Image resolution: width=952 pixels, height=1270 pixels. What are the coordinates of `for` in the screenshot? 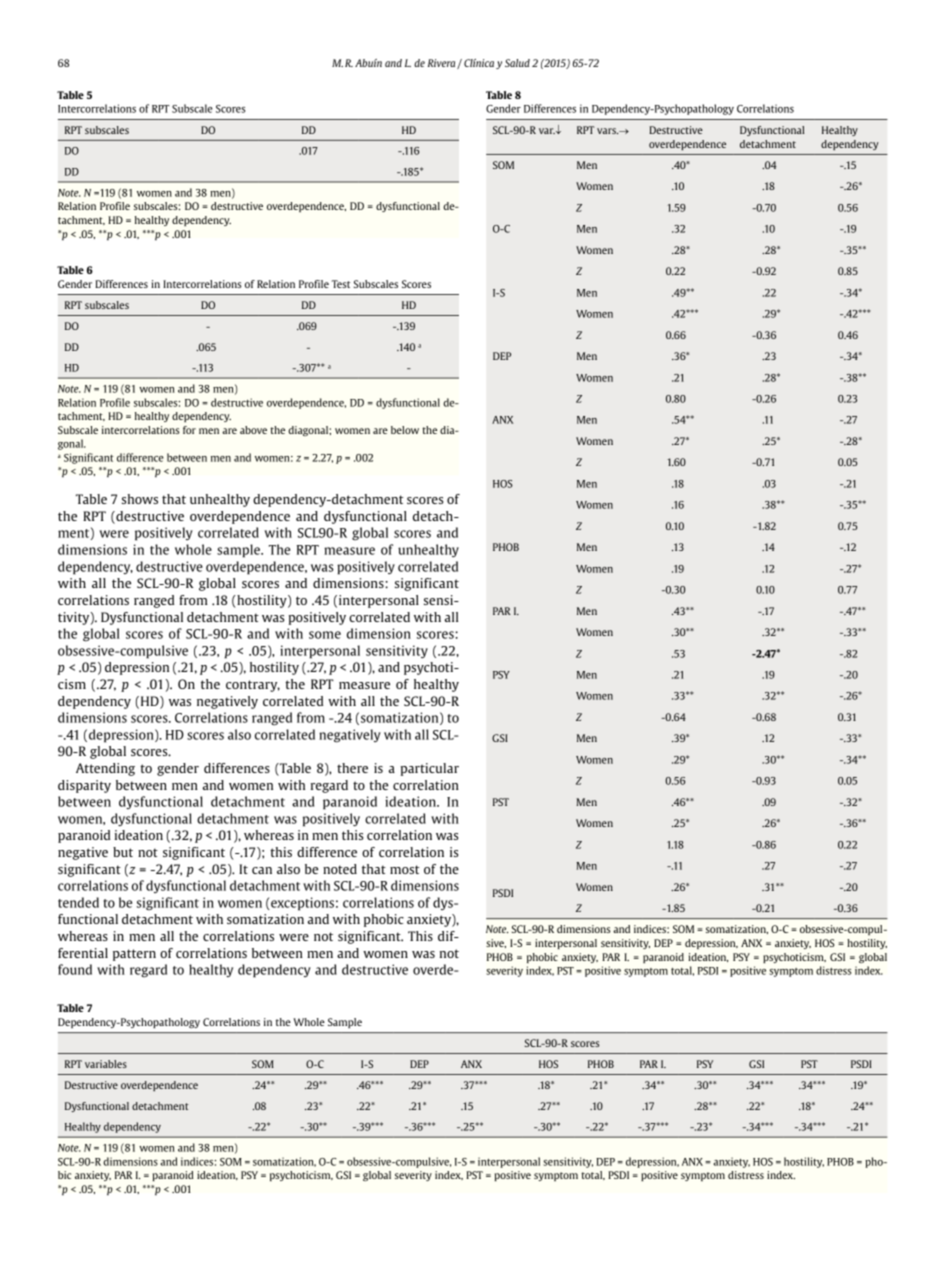 It's located at (189, 430).
